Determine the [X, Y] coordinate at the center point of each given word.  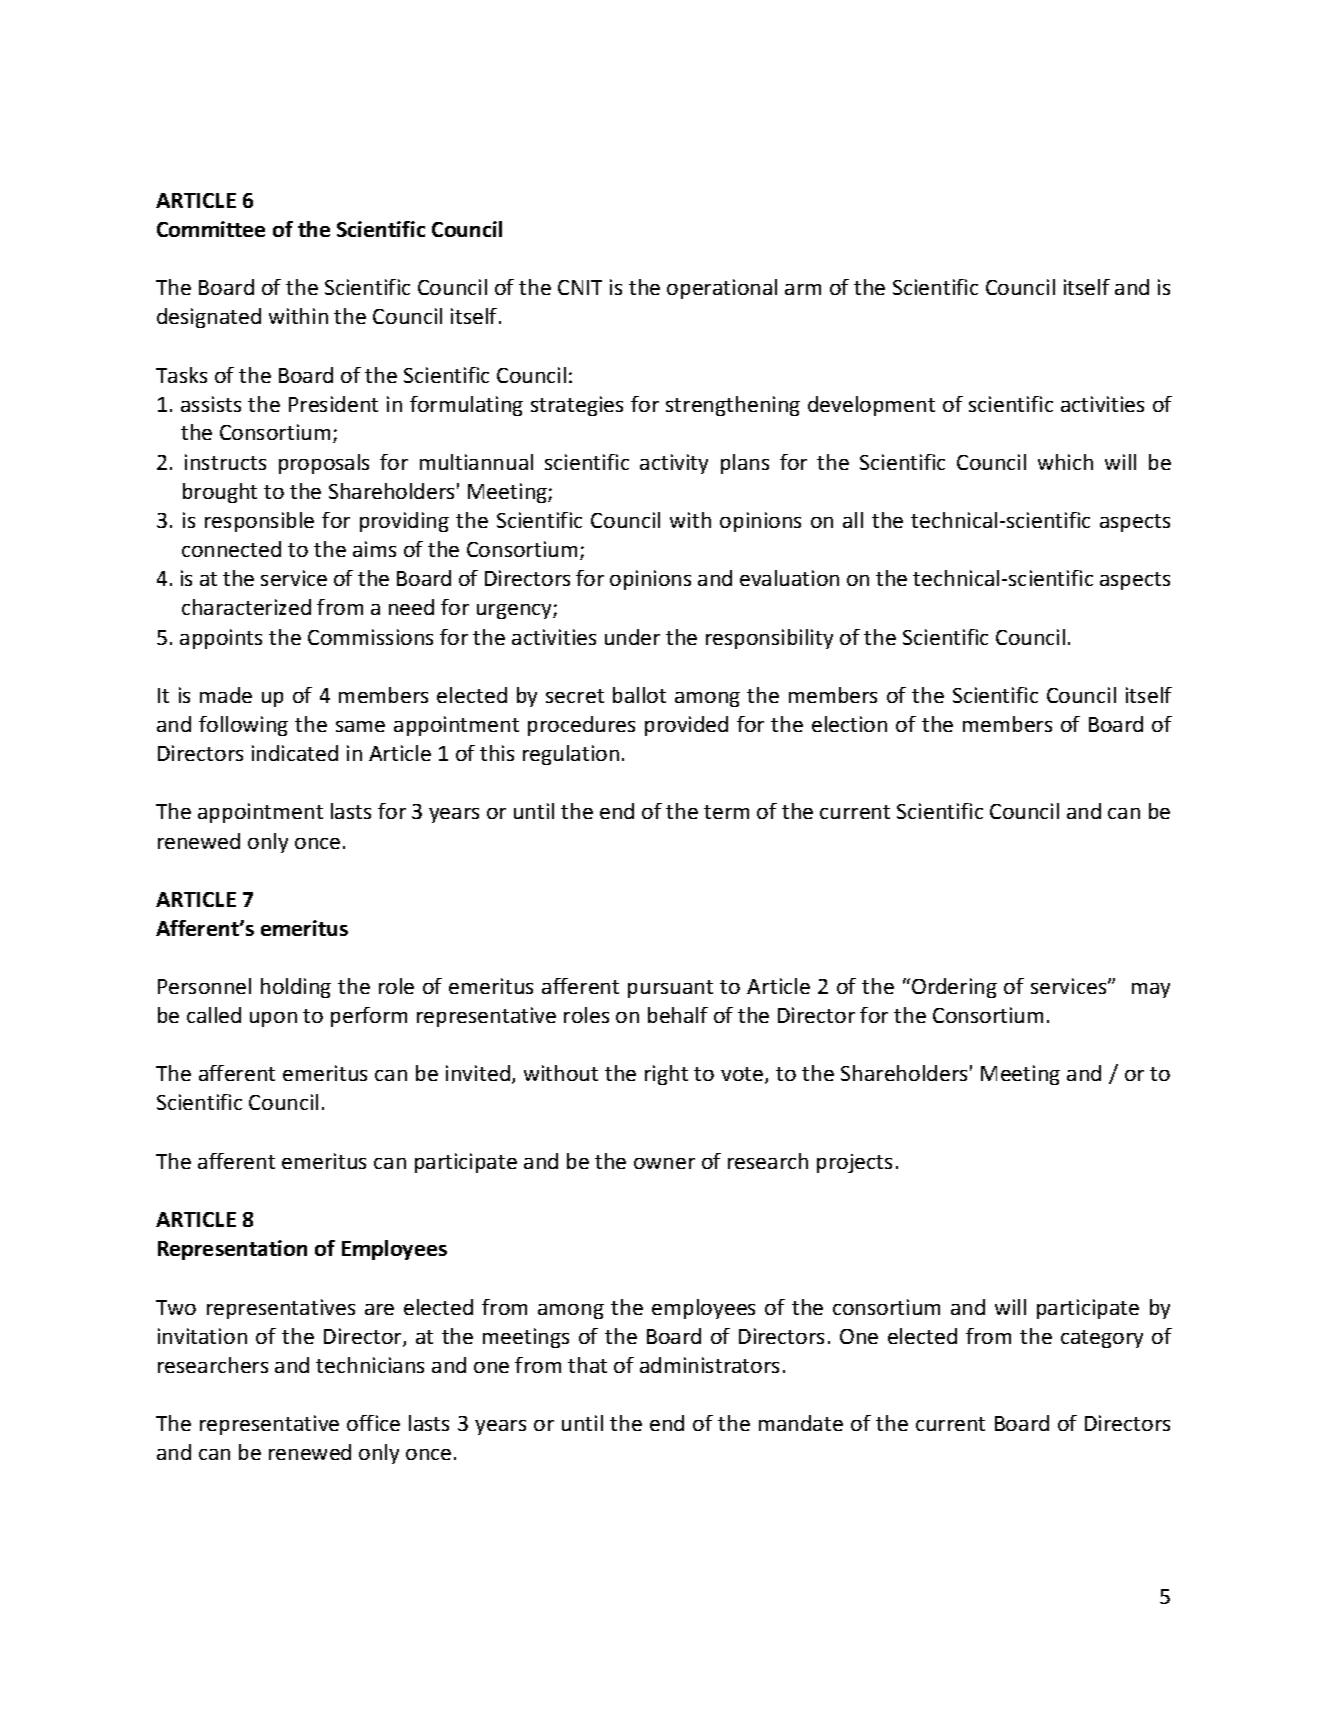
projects [854, 1163]
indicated [295, 753]
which [1065, 462]
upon [273, 1019]
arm [803, 289]
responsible [259, 522]
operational [722, 289]
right [666, 1075]
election [849, 724]
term [726, 812]
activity [674, 464]
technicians [370, 1365]
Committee [211, 229]
